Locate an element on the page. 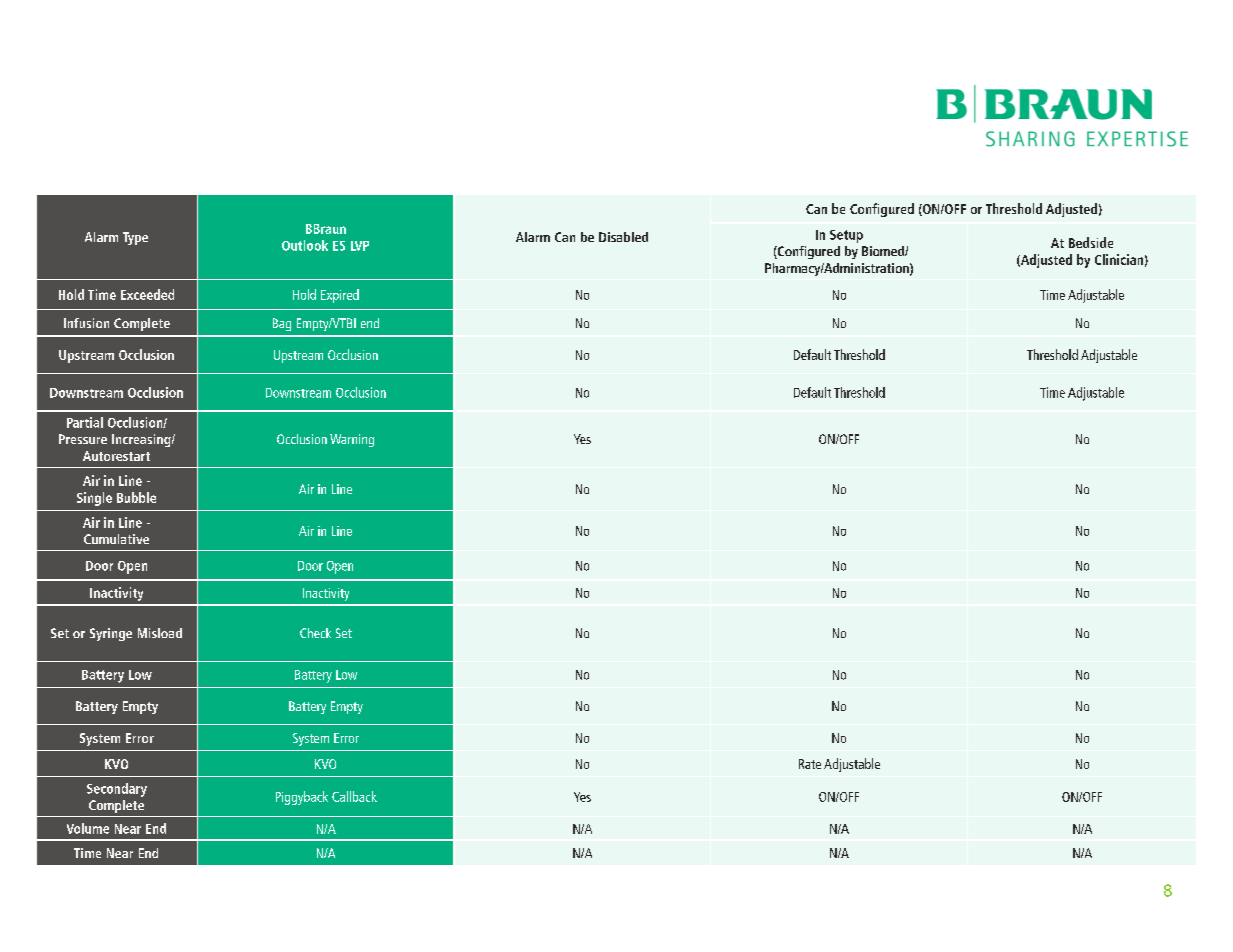  Syringe is located at coordinates (111, 634).
